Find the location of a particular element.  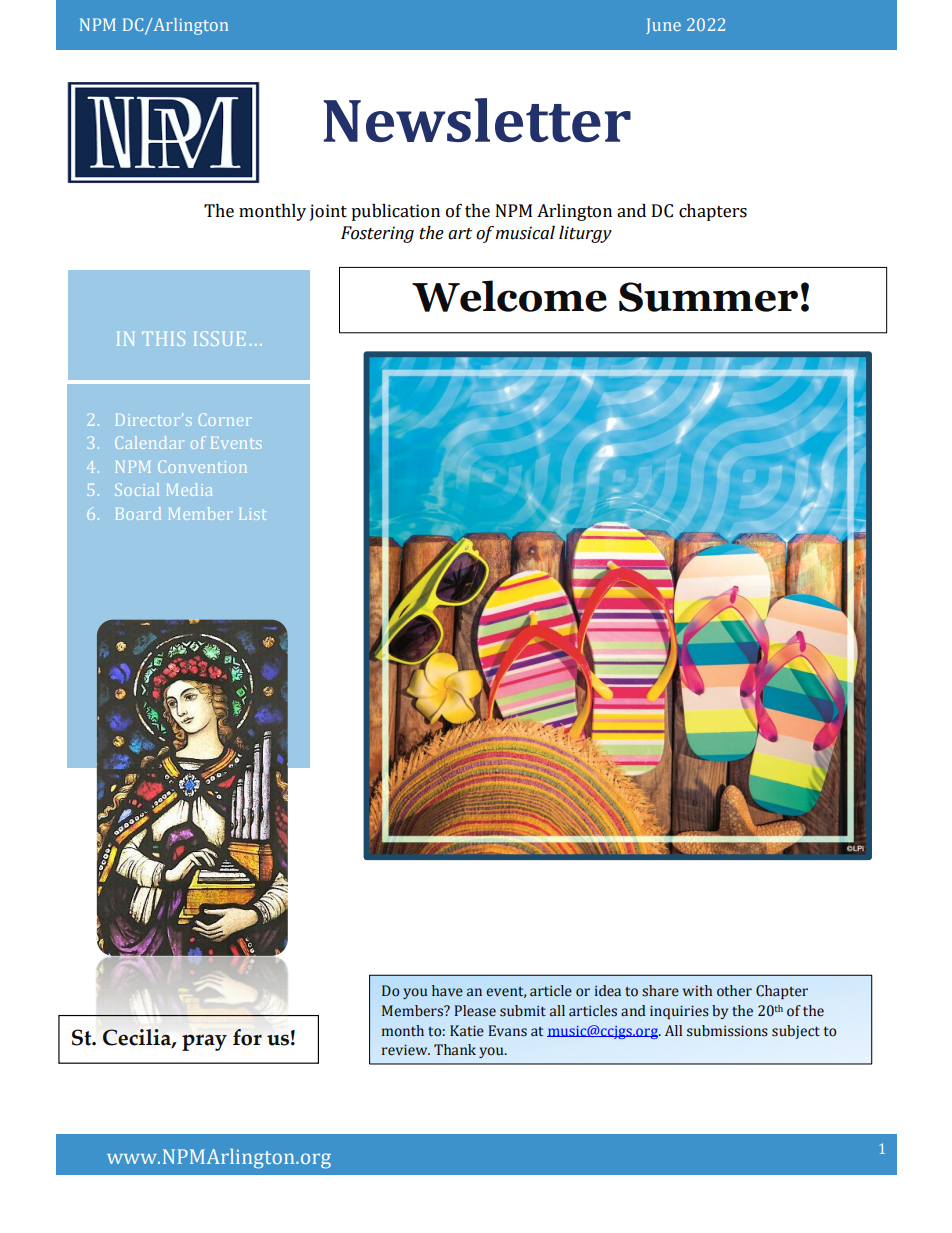

June is located at coordinates (663, 26).
